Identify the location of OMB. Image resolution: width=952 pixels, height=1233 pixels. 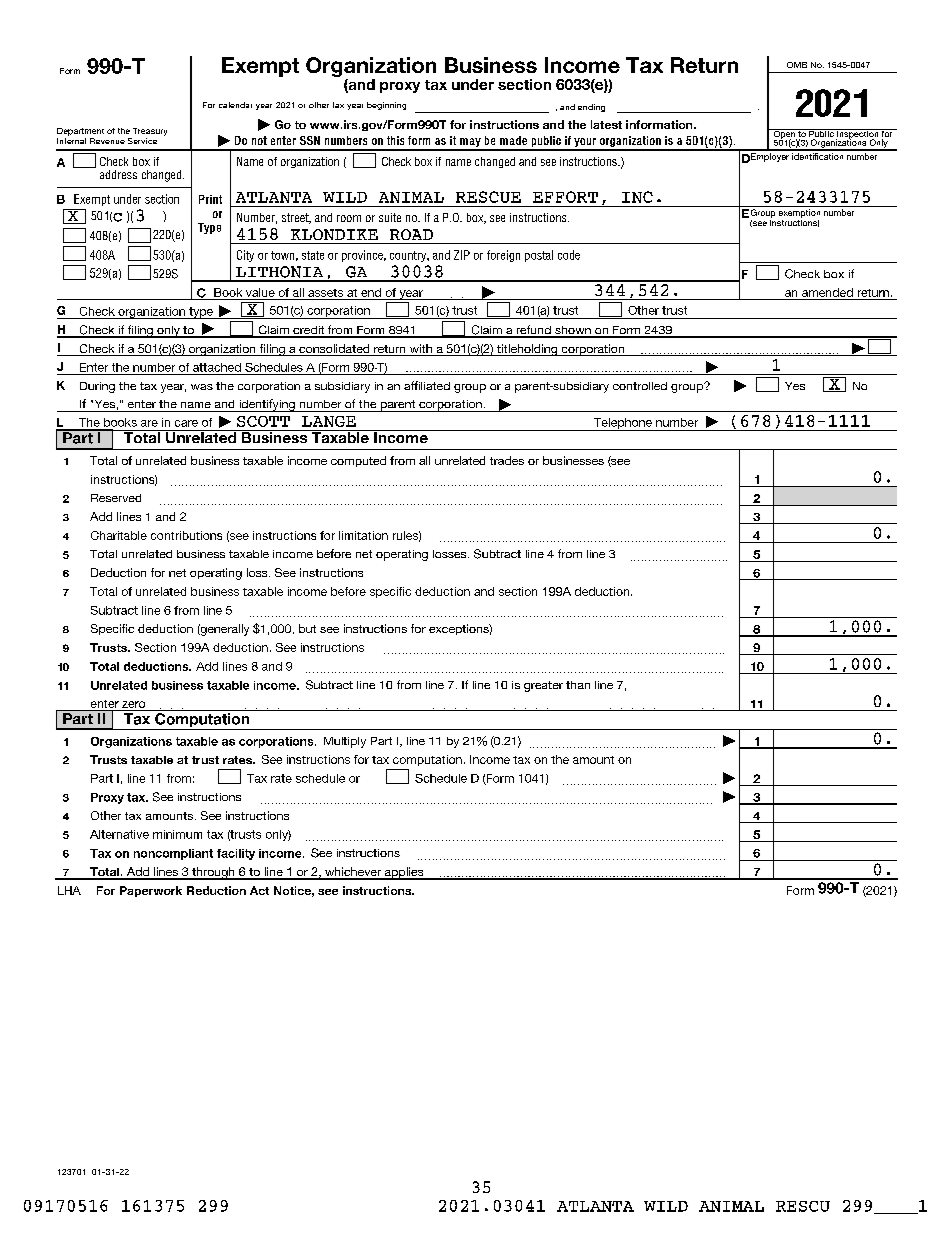
(797, 65).
